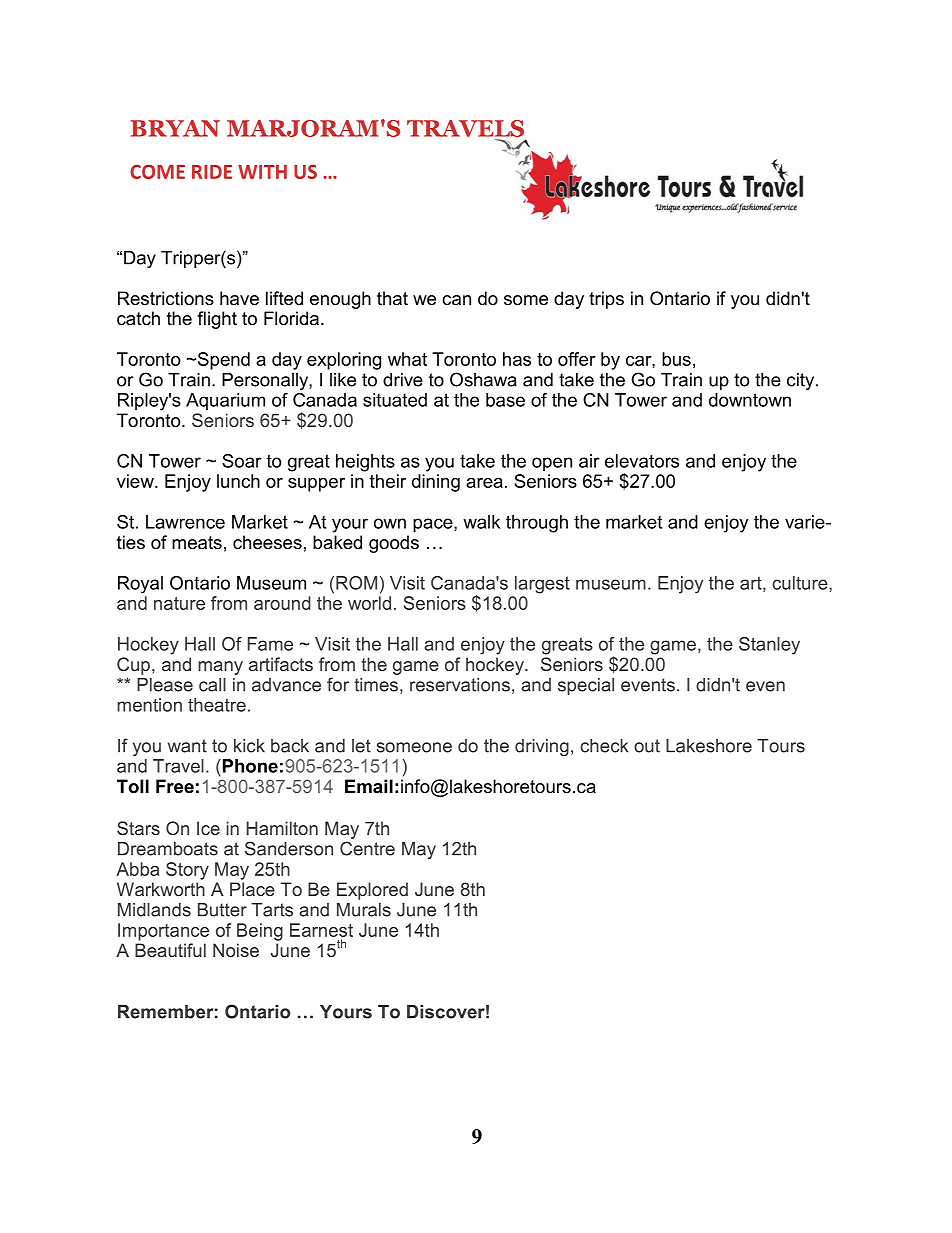 Image resolution: width=952 pixels, height=1233 pixels. I want to click on many, so click(220, 668).
